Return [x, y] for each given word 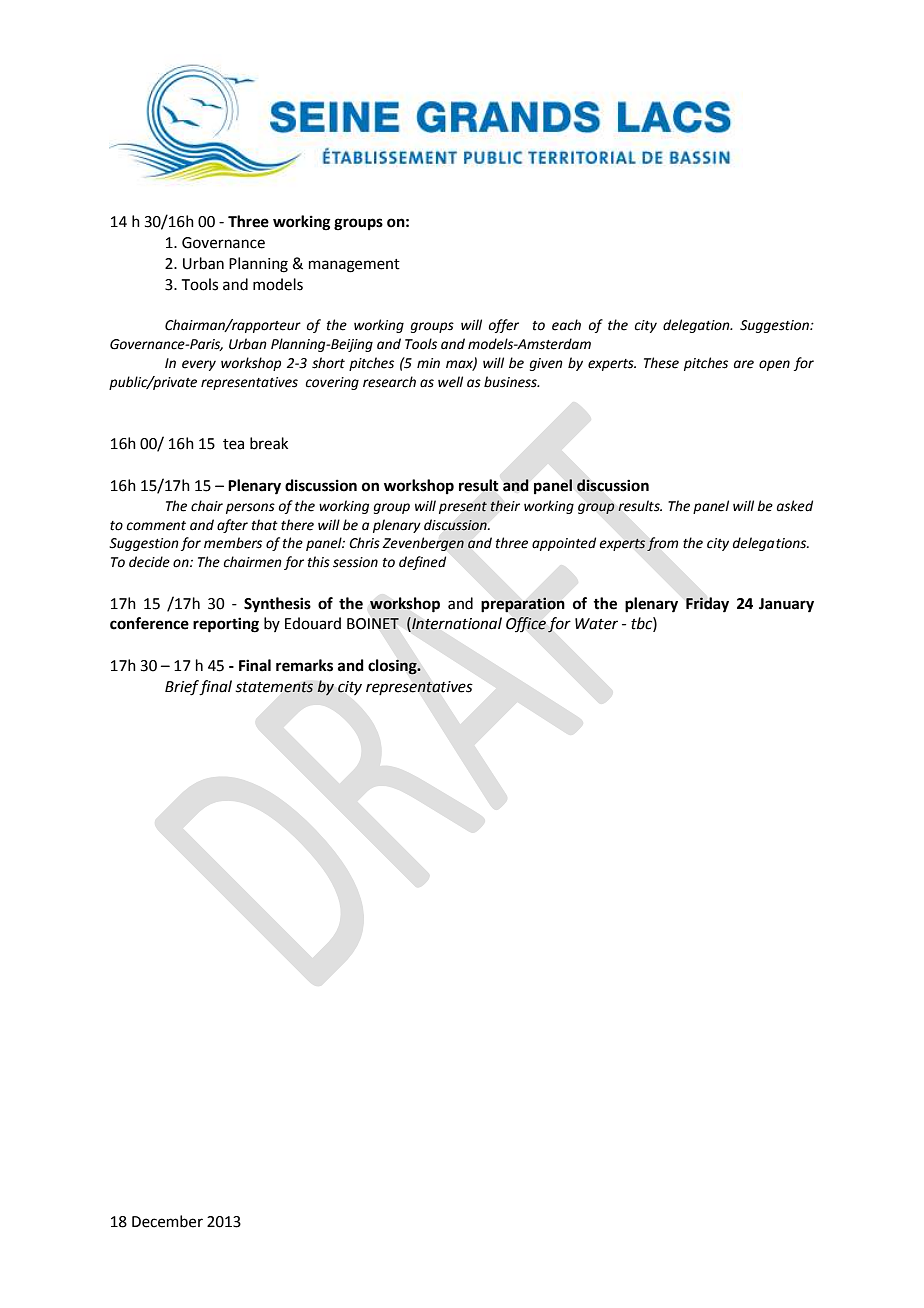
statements [274, 687]
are [744, 364]
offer [504, 326]
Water [596, 624]
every [199, 365]
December [167, 1221]
